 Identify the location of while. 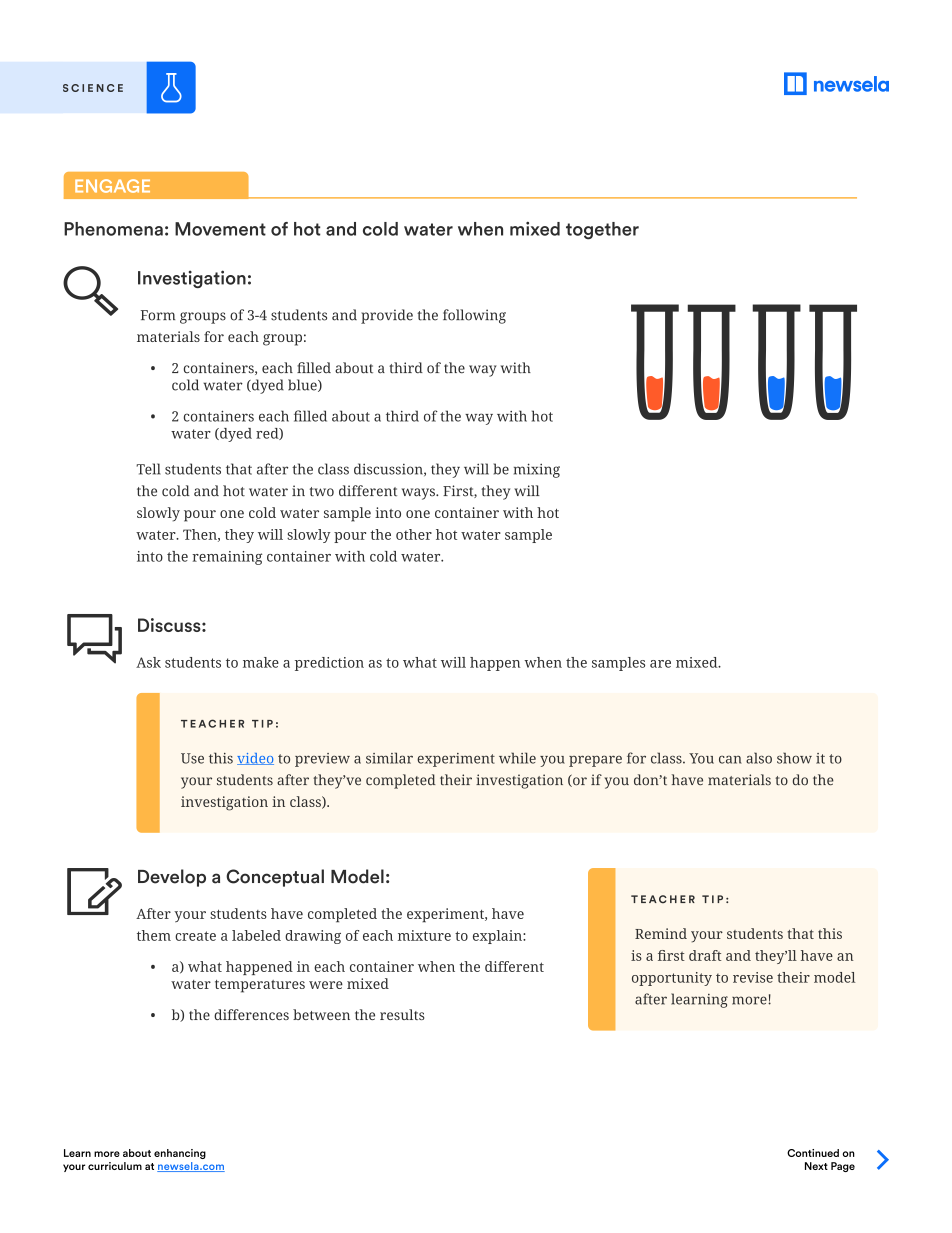
(517, 758).
